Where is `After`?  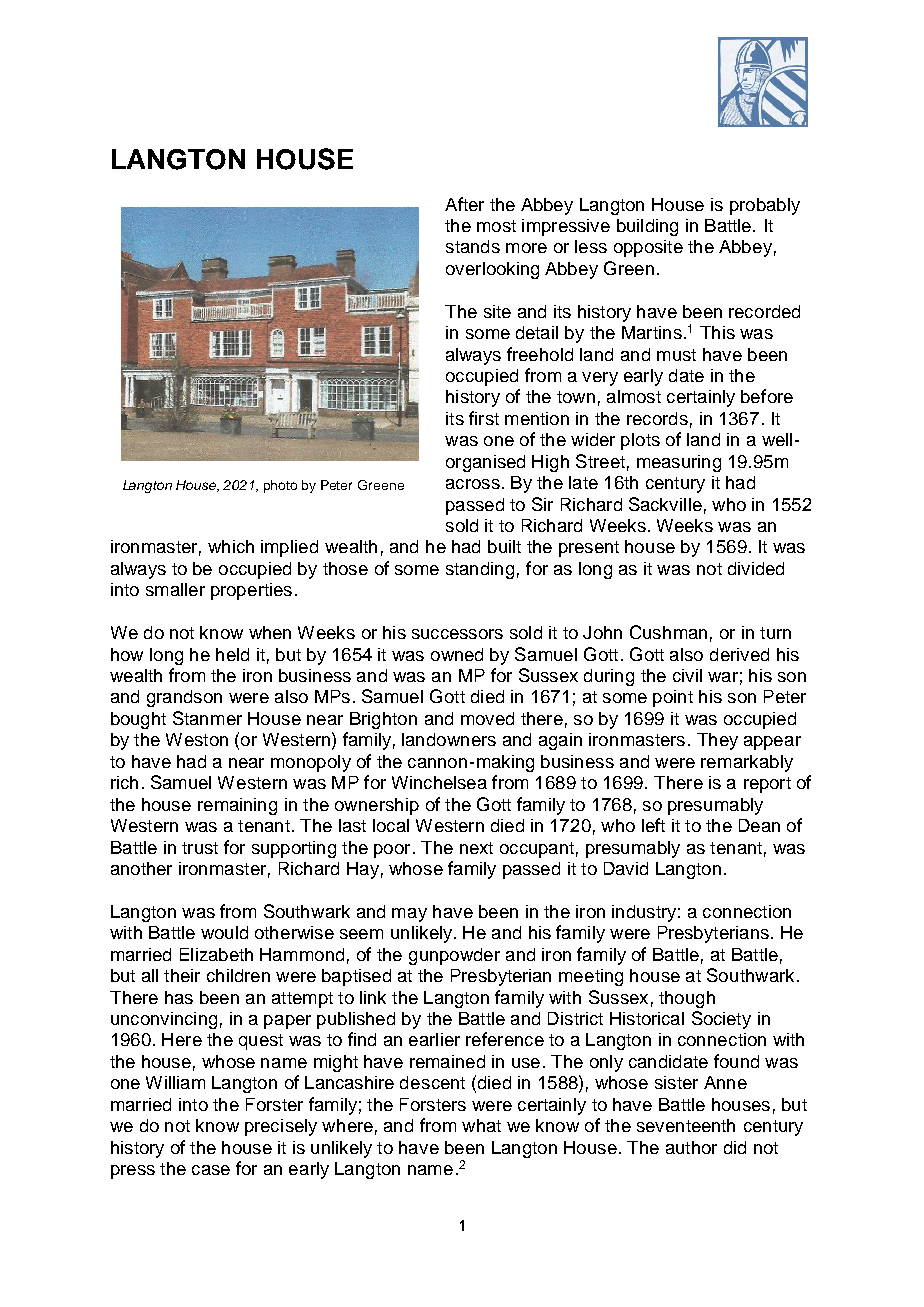 After is located at coordinates (464, 204).
